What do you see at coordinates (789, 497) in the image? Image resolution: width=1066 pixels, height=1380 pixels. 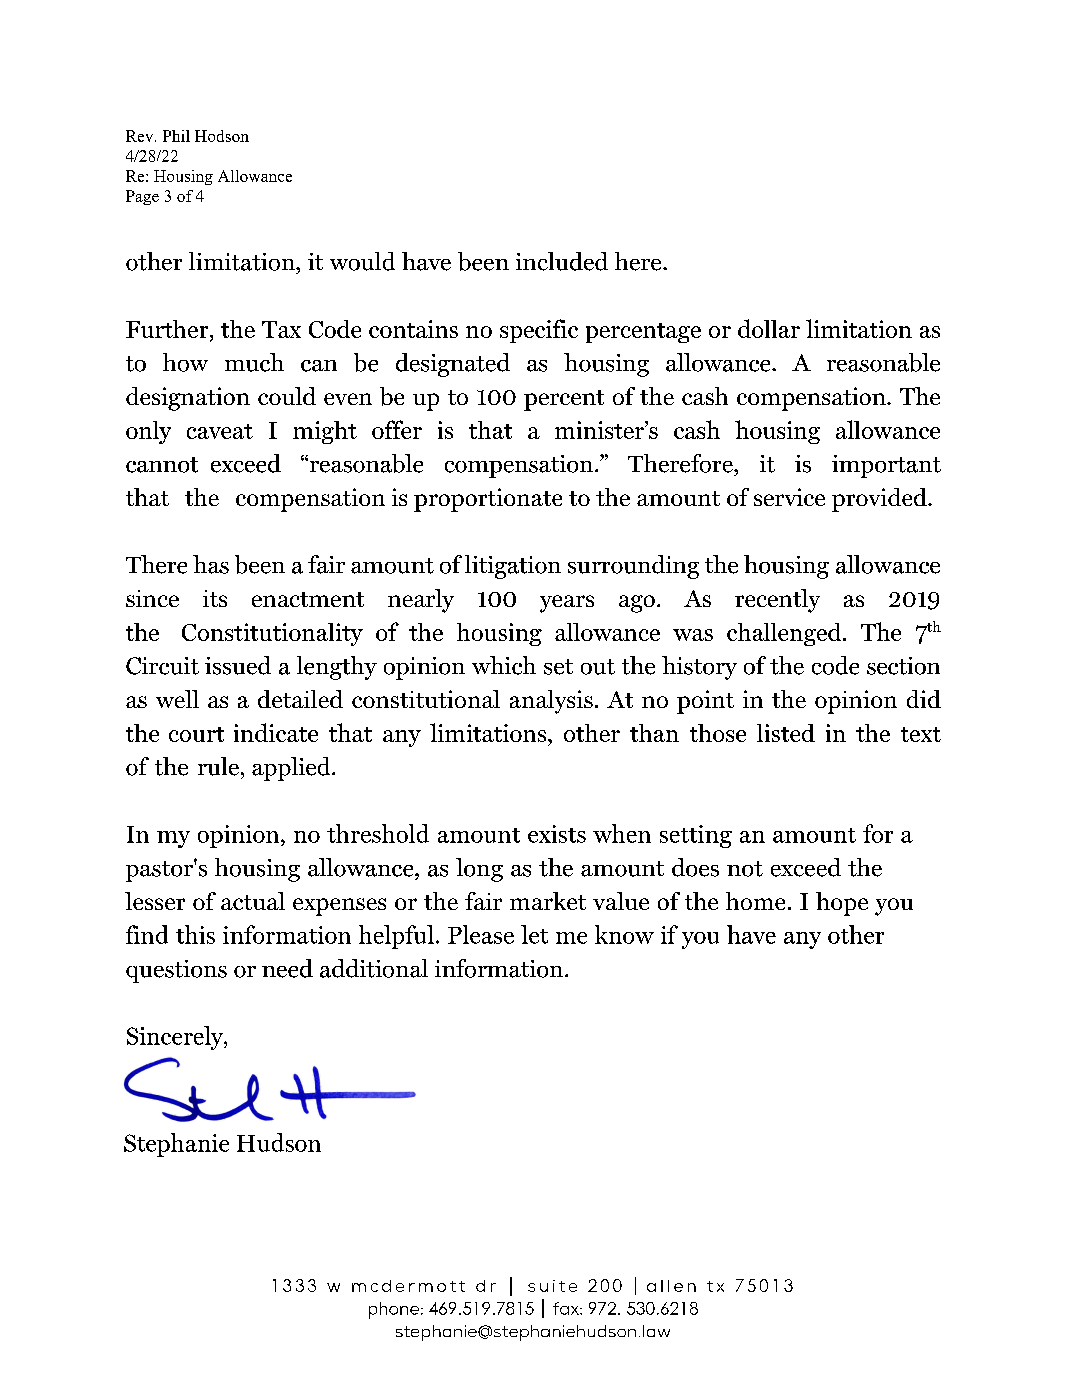 I see `service` at bounding box center [789, 497].
